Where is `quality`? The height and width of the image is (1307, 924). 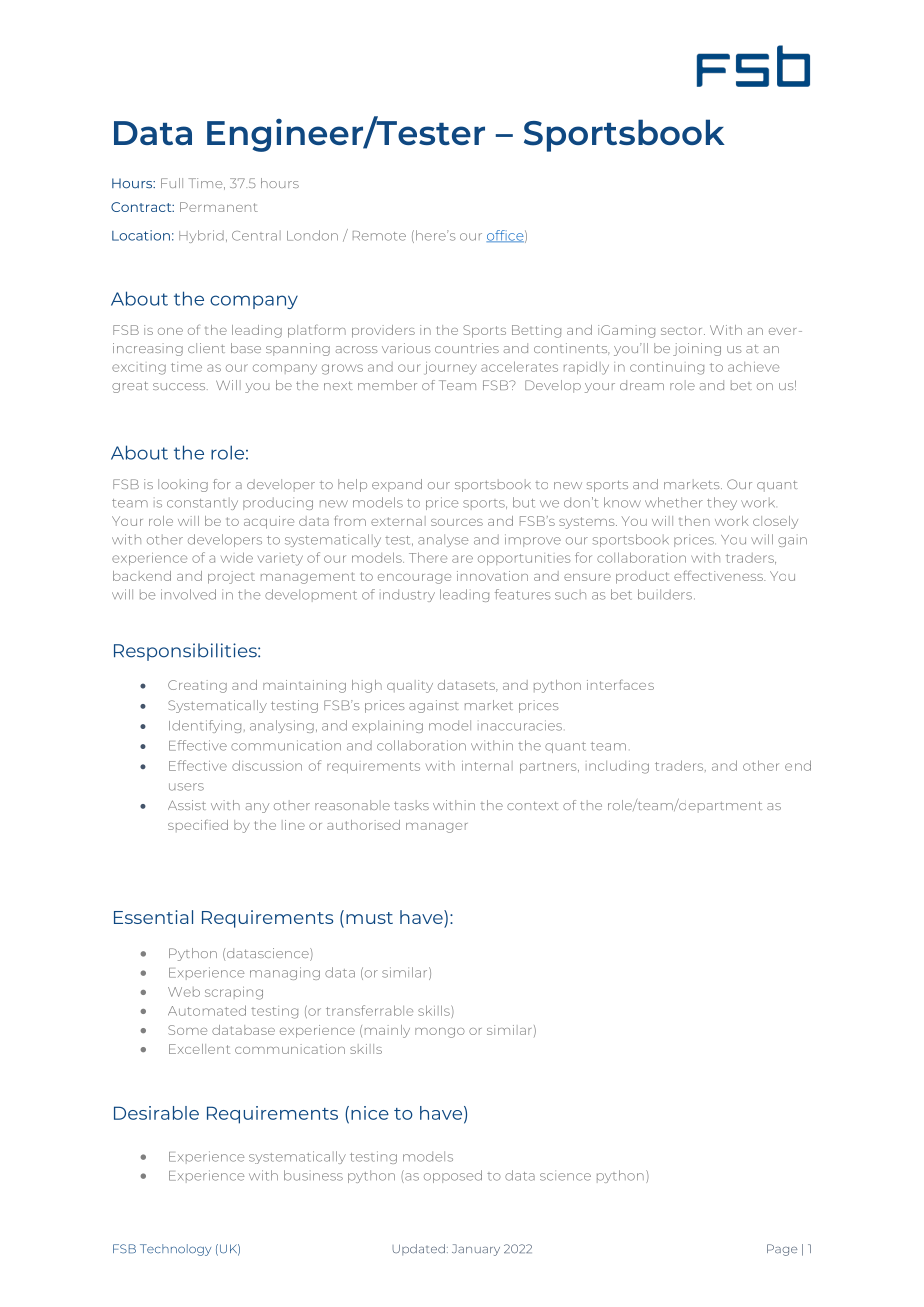 quality is located at coordinates (410, 686).
